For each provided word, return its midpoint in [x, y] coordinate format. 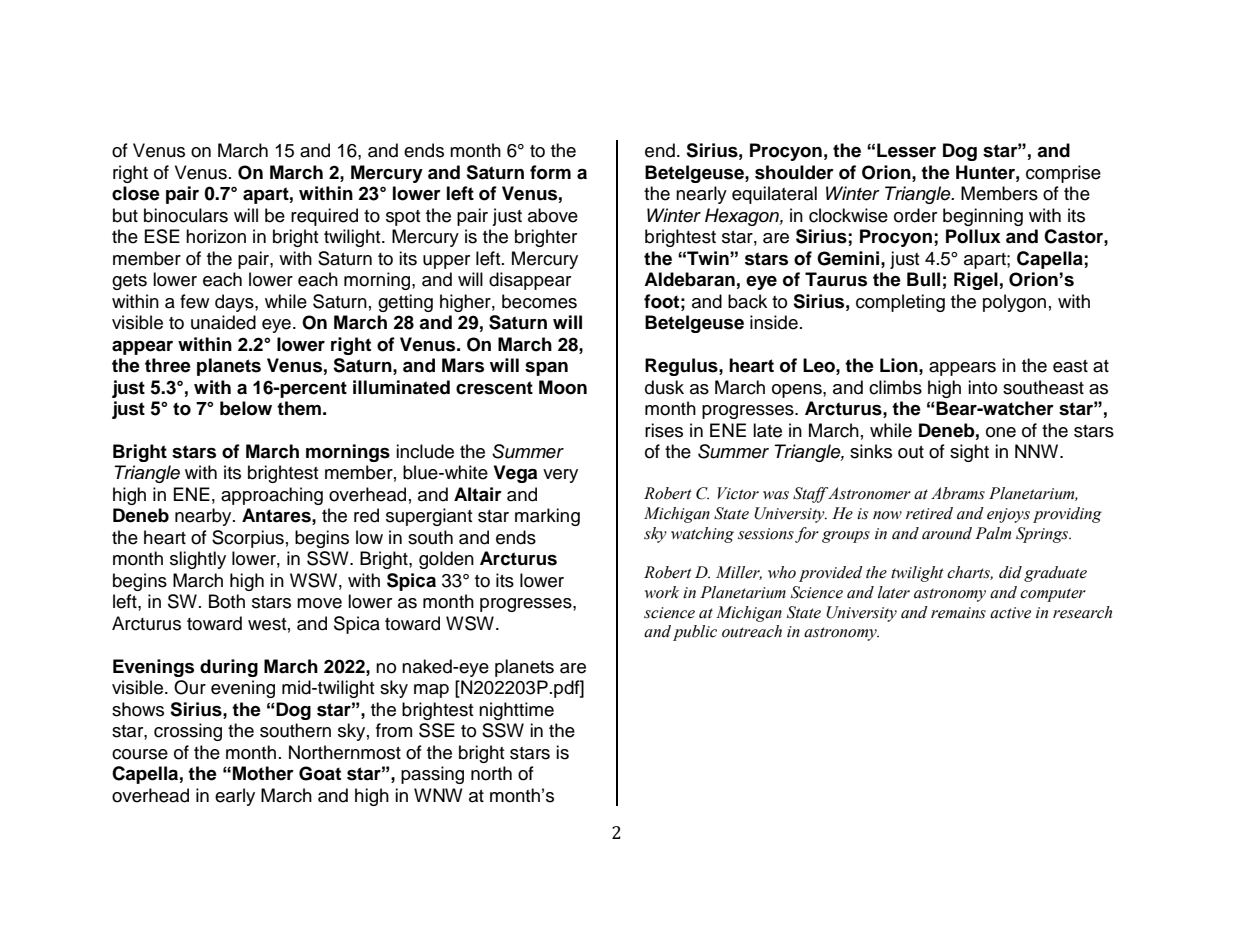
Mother [263, 773]
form [550, 172]
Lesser [906, 150]
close [136, 193]
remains [958, 613]
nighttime [516, 711]
